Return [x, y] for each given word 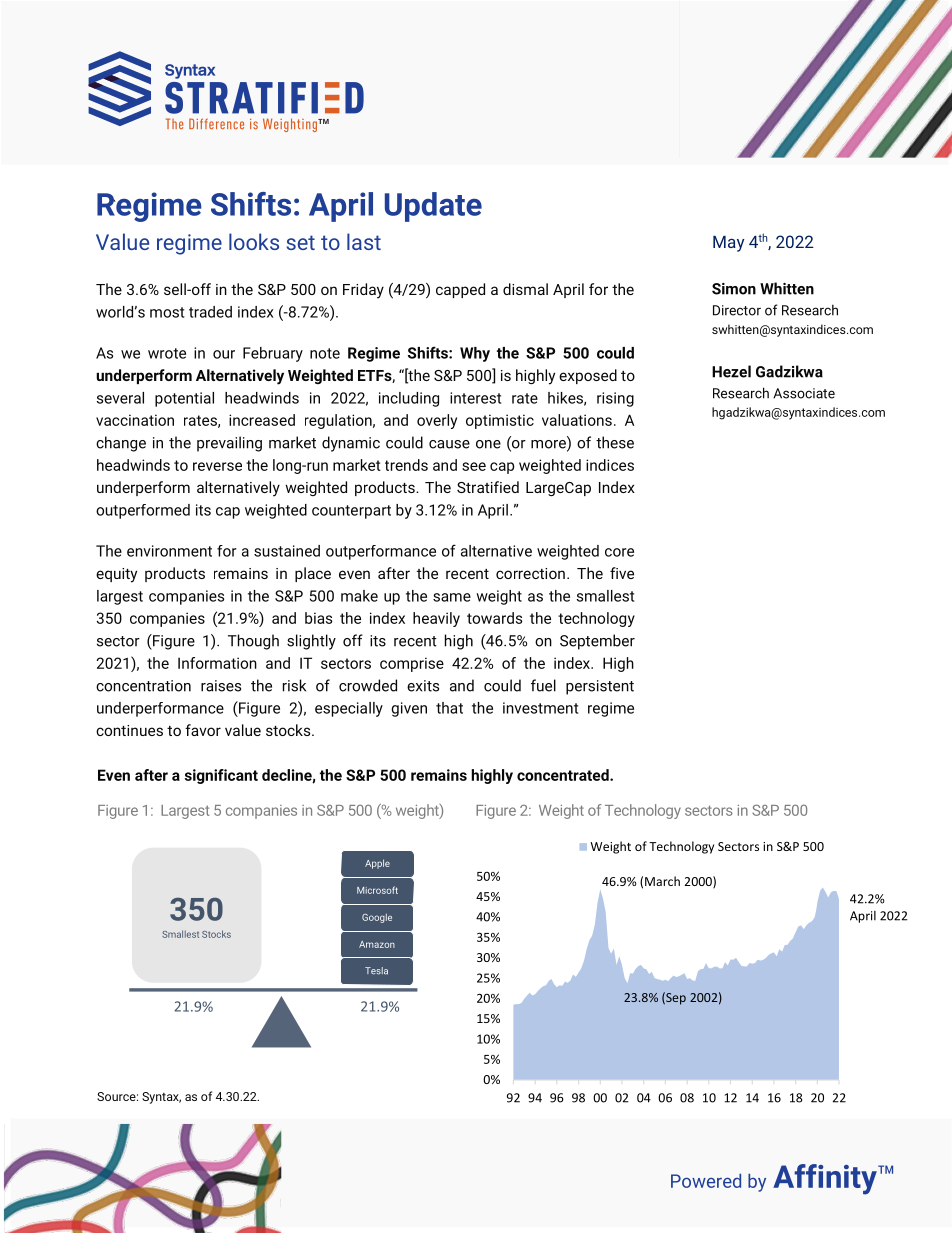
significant [221, 776]
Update [433, 207]
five [622, 573]
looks [254, 241]
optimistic [500, 421]
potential [184, 399]
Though [253, 642]
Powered [706, 1181]
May [728, 244]
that [449, 708]
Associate [804, 393]
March [662, 881]
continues [129, 730]
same [452, 597]
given [409, 709]
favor [203, 730]
